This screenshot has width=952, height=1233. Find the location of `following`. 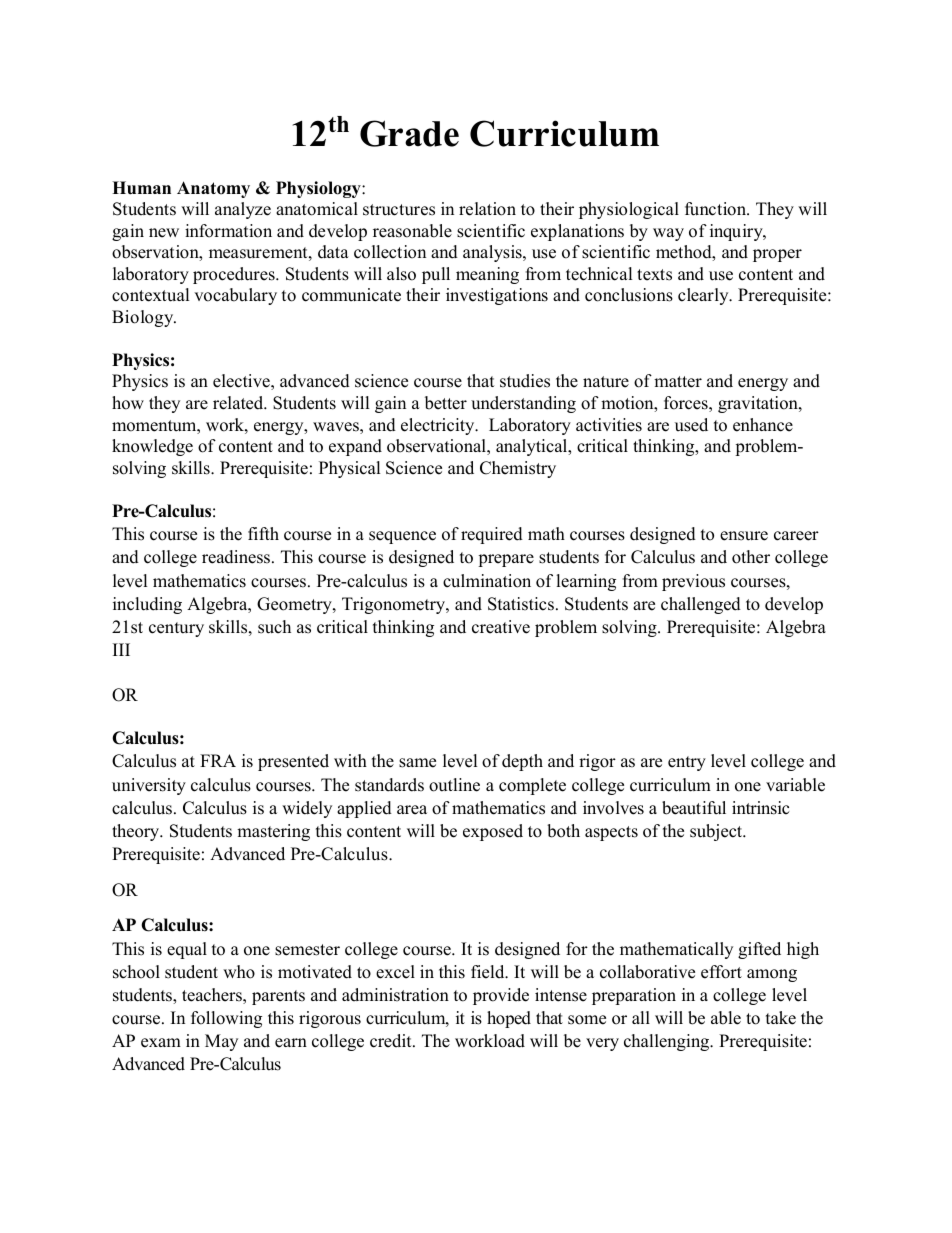

following is located at coordinates (226, 1019).
